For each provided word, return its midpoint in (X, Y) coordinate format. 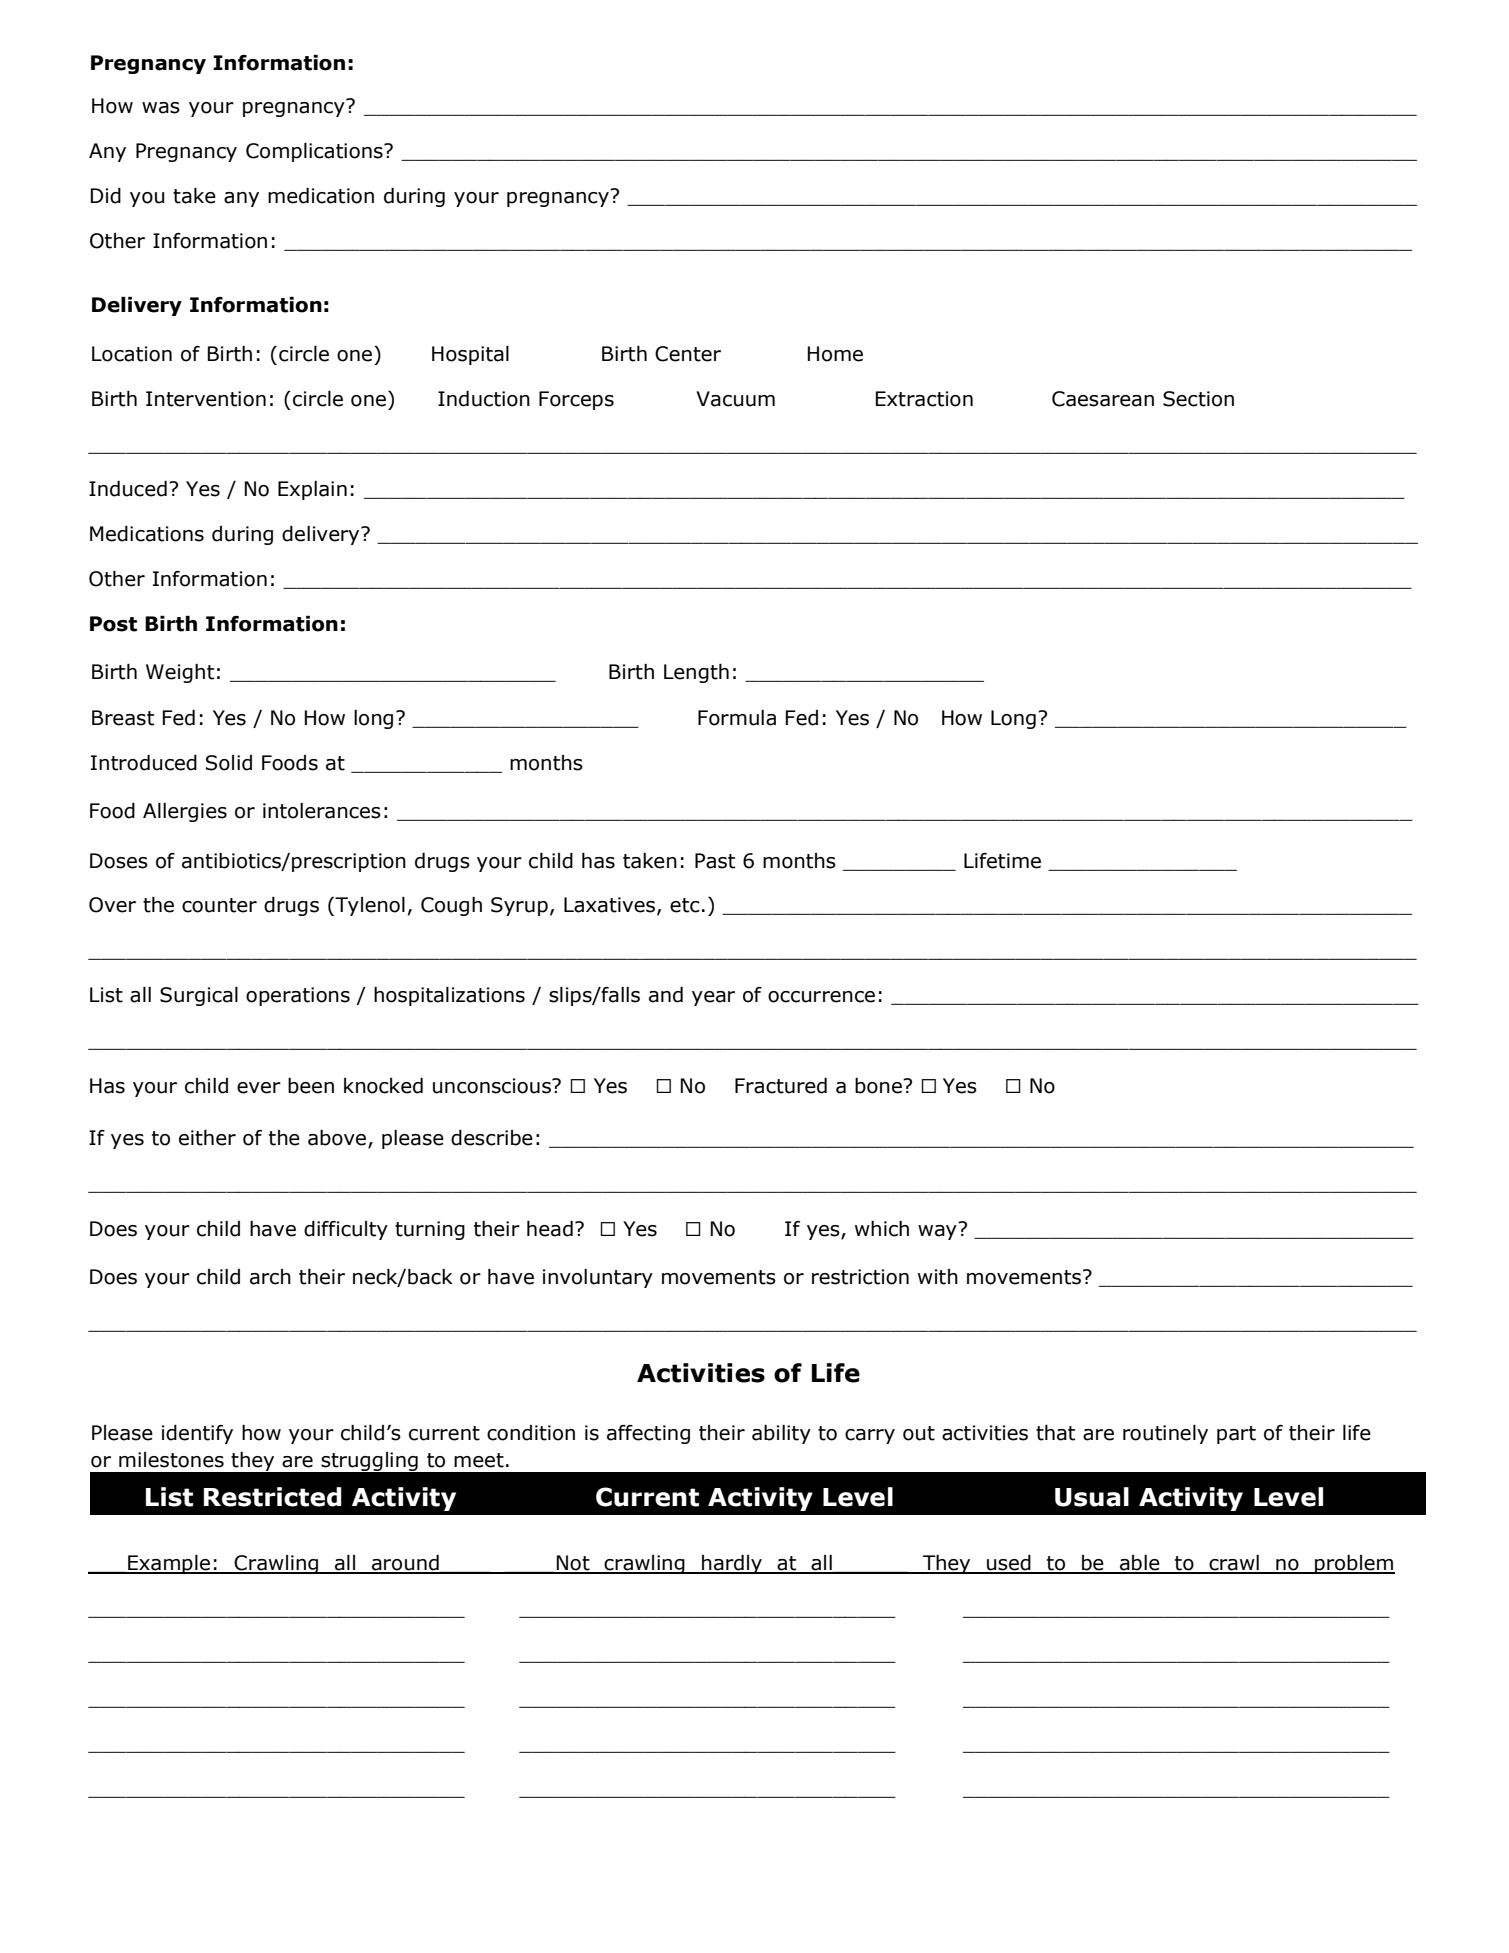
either (207, 1138)
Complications (315, 152)
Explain (312, 490)
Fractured (781, 1086)
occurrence (821, 997)
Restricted (273, 1497)
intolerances (322, 811)
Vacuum (735, 399)
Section (1198, 399)
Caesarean (1103, 399)
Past (715, 861)
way (938, 1231)
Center (688, 354)
